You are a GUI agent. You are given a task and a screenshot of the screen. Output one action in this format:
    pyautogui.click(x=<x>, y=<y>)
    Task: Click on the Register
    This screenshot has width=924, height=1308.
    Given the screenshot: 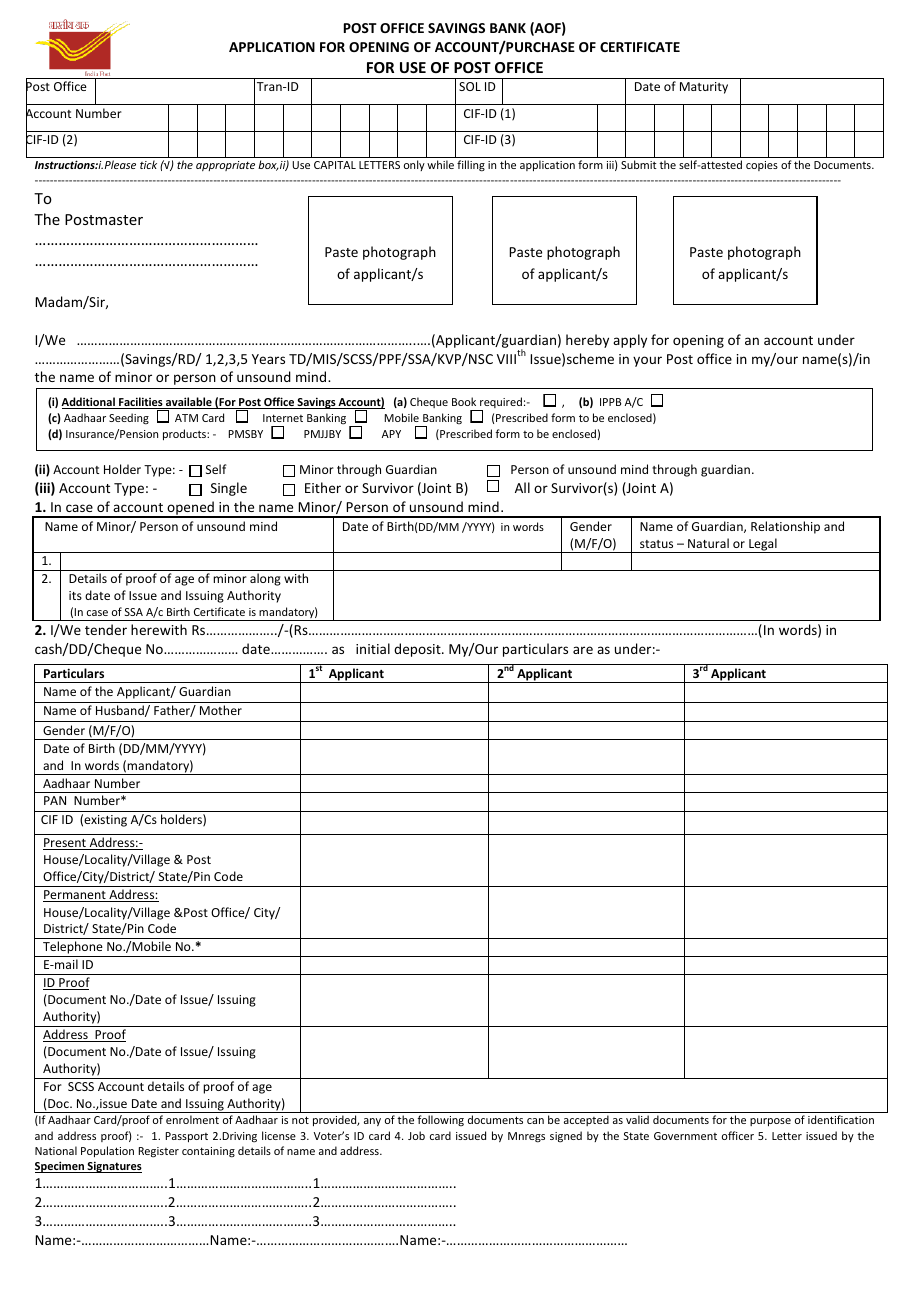 What is the action you would take?
    pyautogui.click(x=159, y=1152)
